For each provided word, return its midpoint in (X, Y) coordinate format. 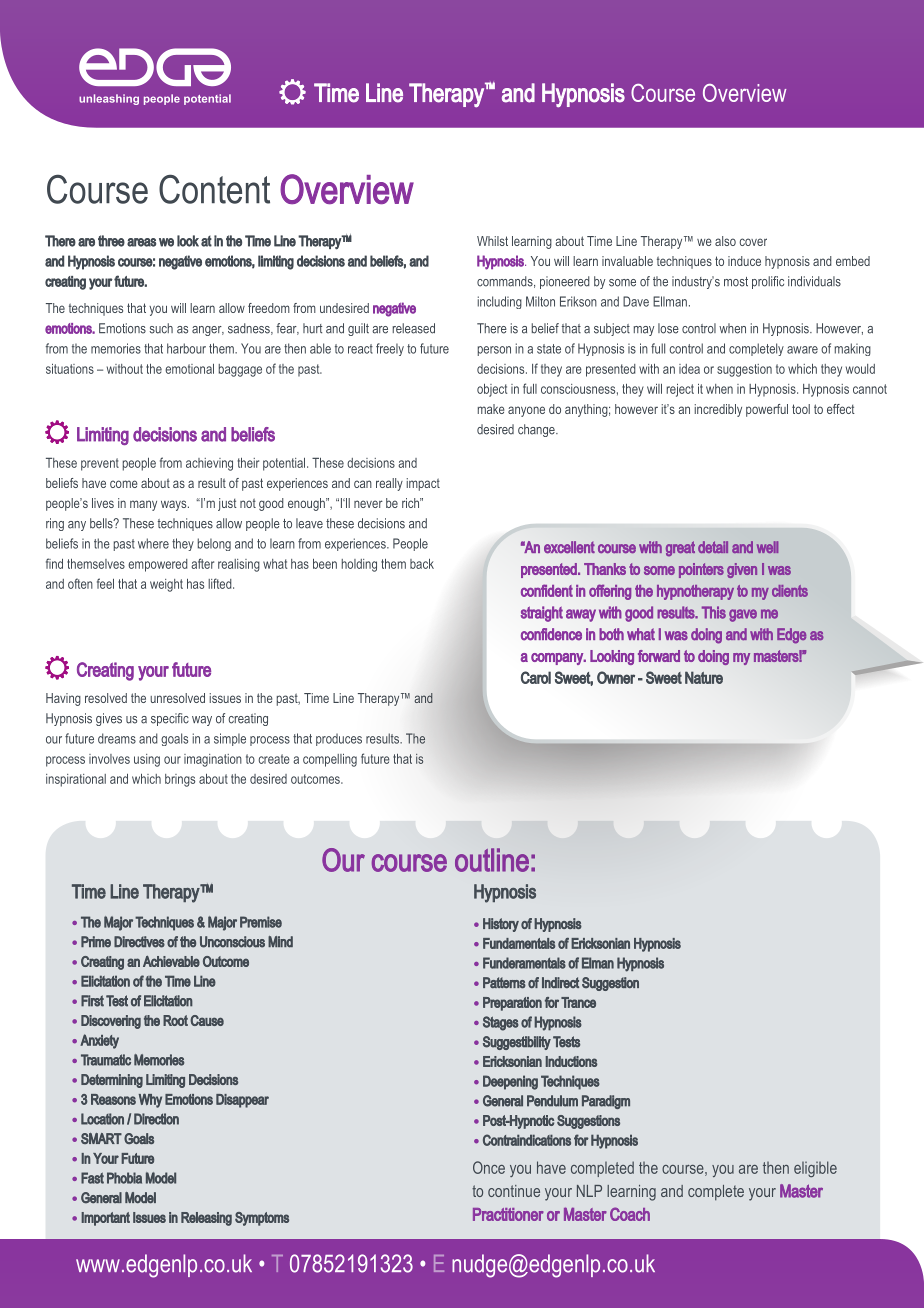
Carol (536, 677)
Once (489, 1167)
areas (141, 242)
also (725, 241)
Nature (704, 677)
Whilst (492, 241)
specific (170, 719)
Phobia (124, 1178)
